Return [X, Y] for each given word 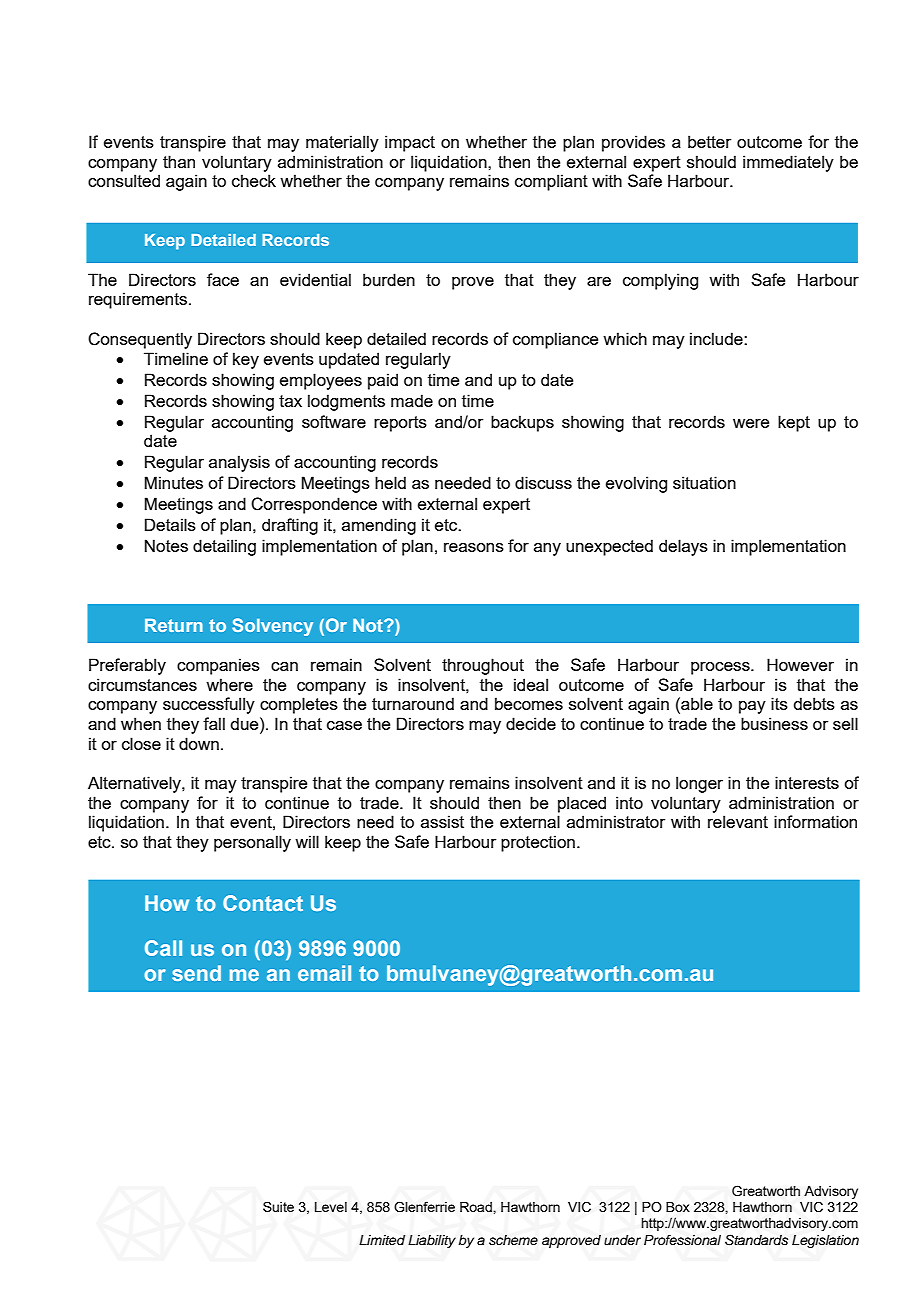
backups [522, 423]
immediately [788, 163]
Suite [278, 1206]
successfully [209, 705]
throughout [483, 666]
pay [752, 707]
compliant [551, 182]
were [751, 423]
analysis [239, 463]
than [179, 161]
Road [477, 1207]
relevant [738, 821]
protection [538, 843]
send [196, 973]
